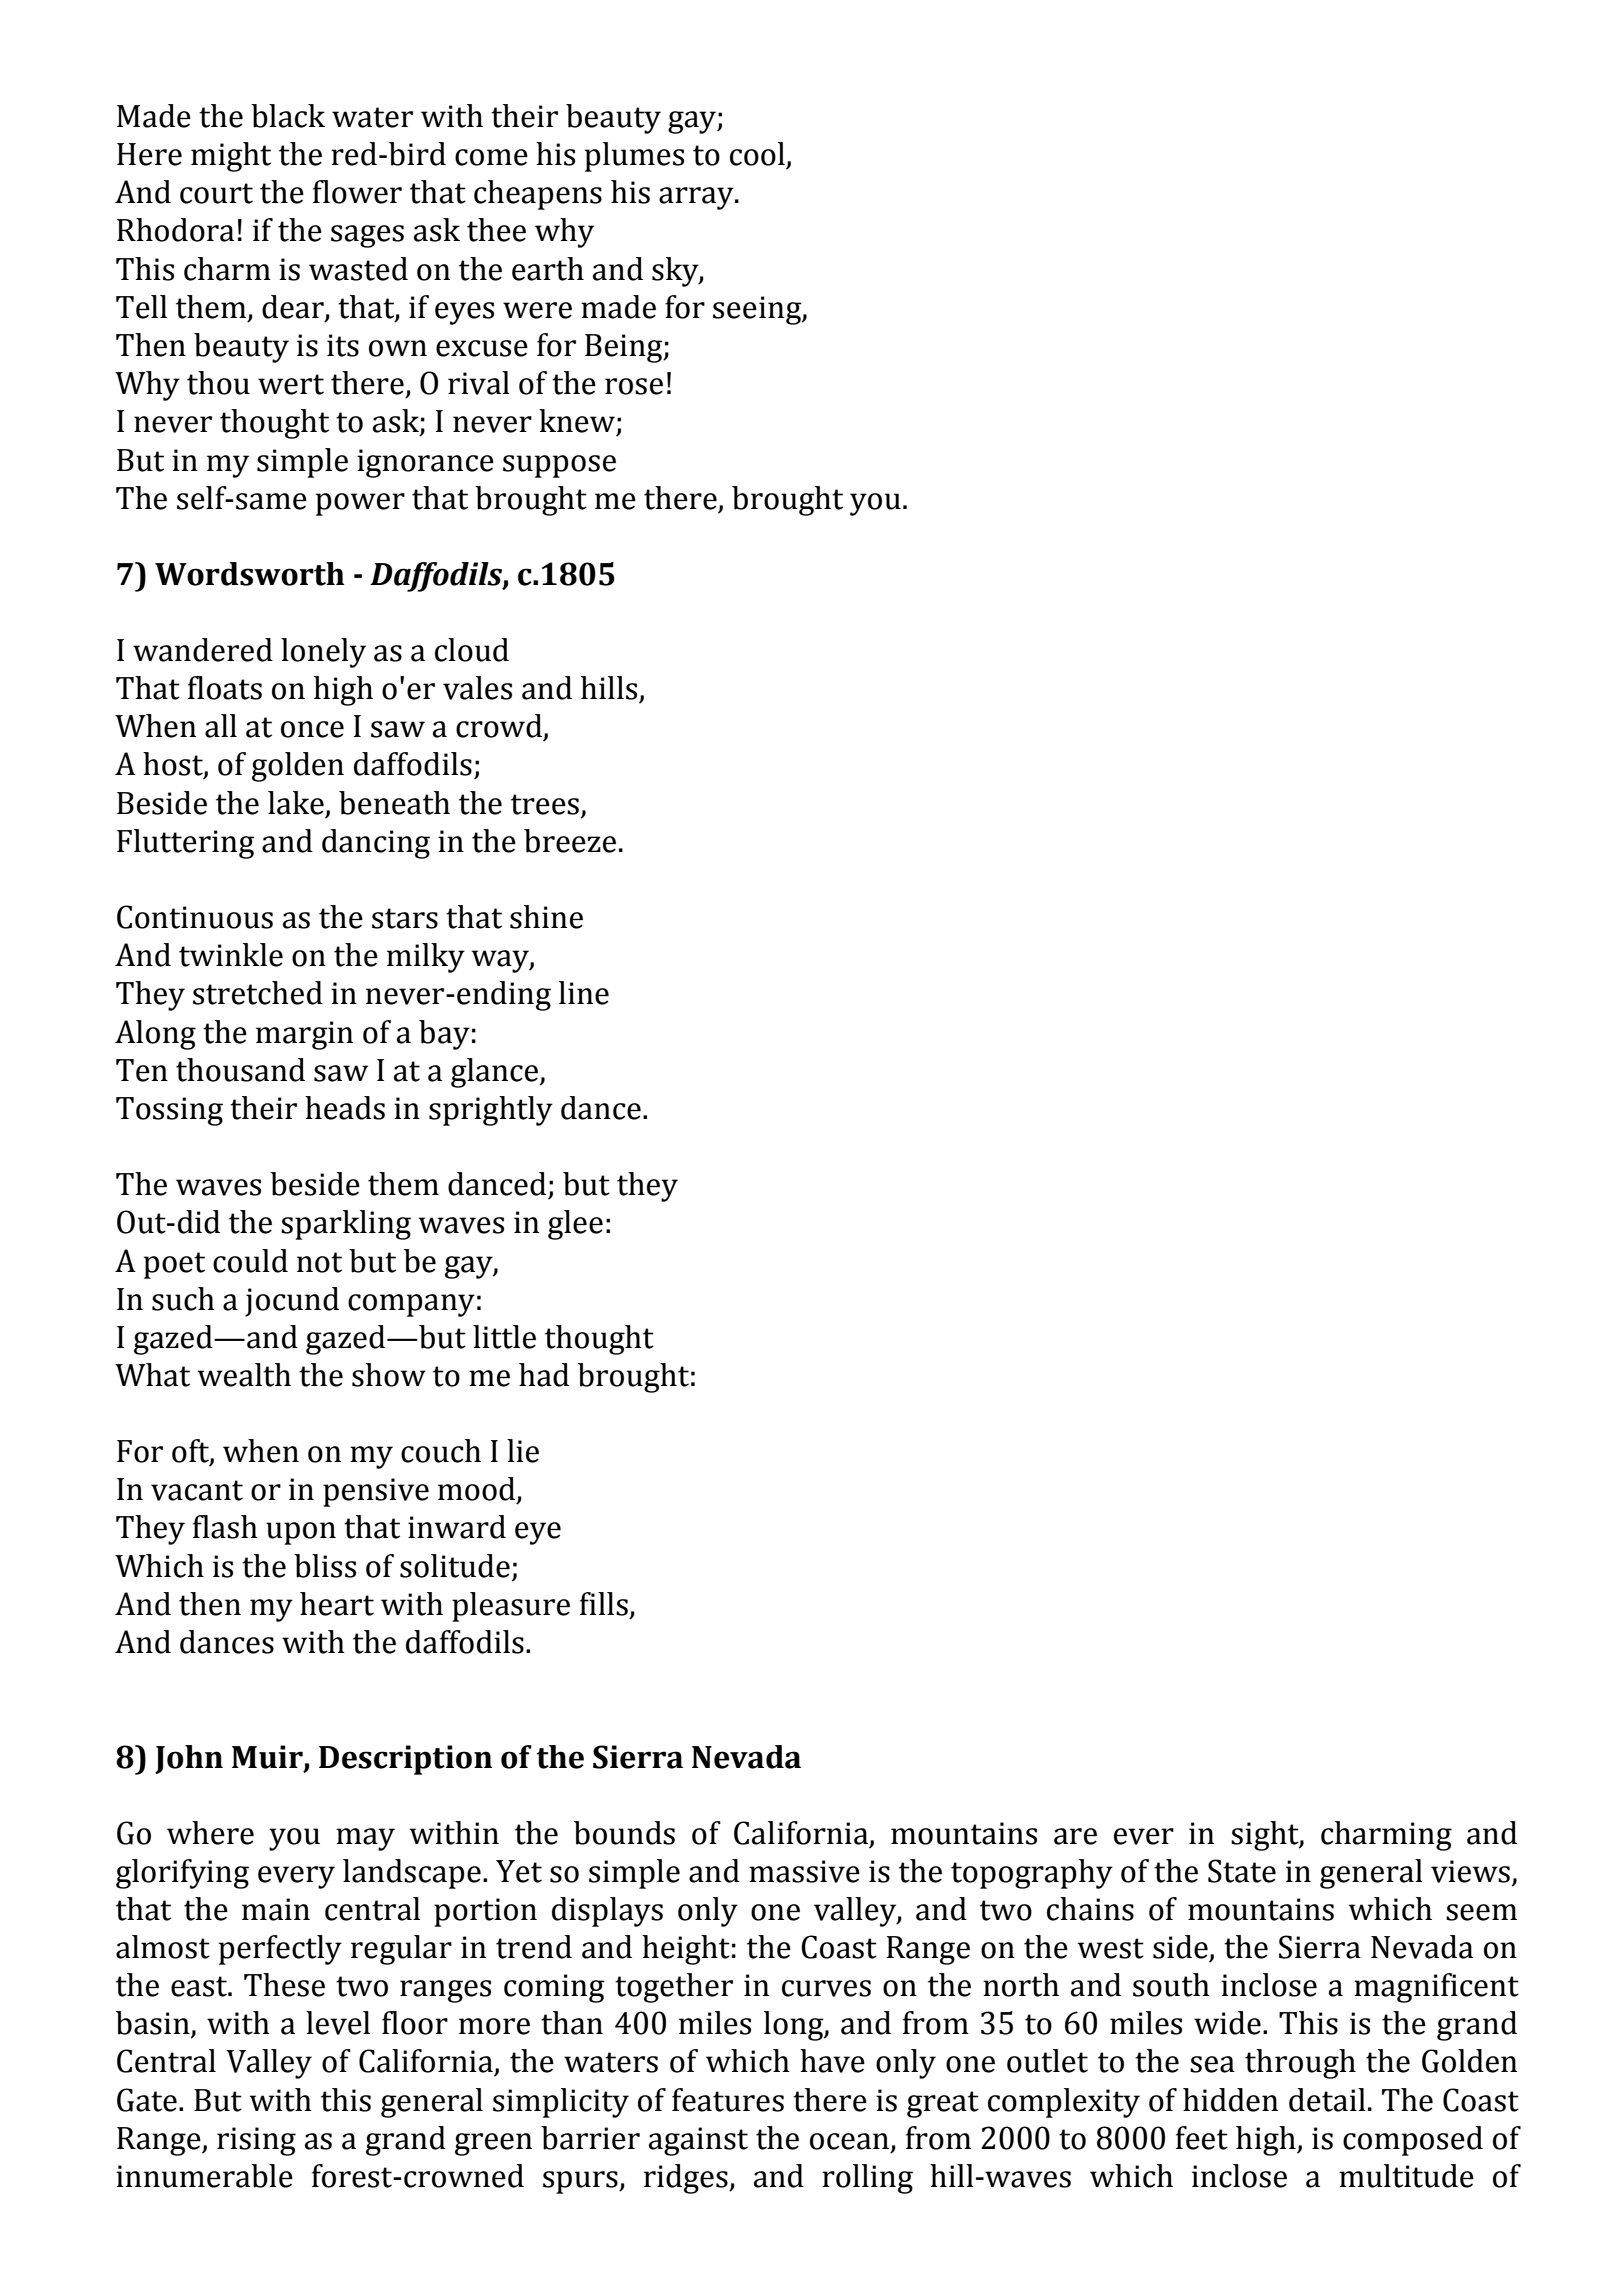  Describe the element at coordinates (256, 2141) in the page. I see `rising` at that location.
